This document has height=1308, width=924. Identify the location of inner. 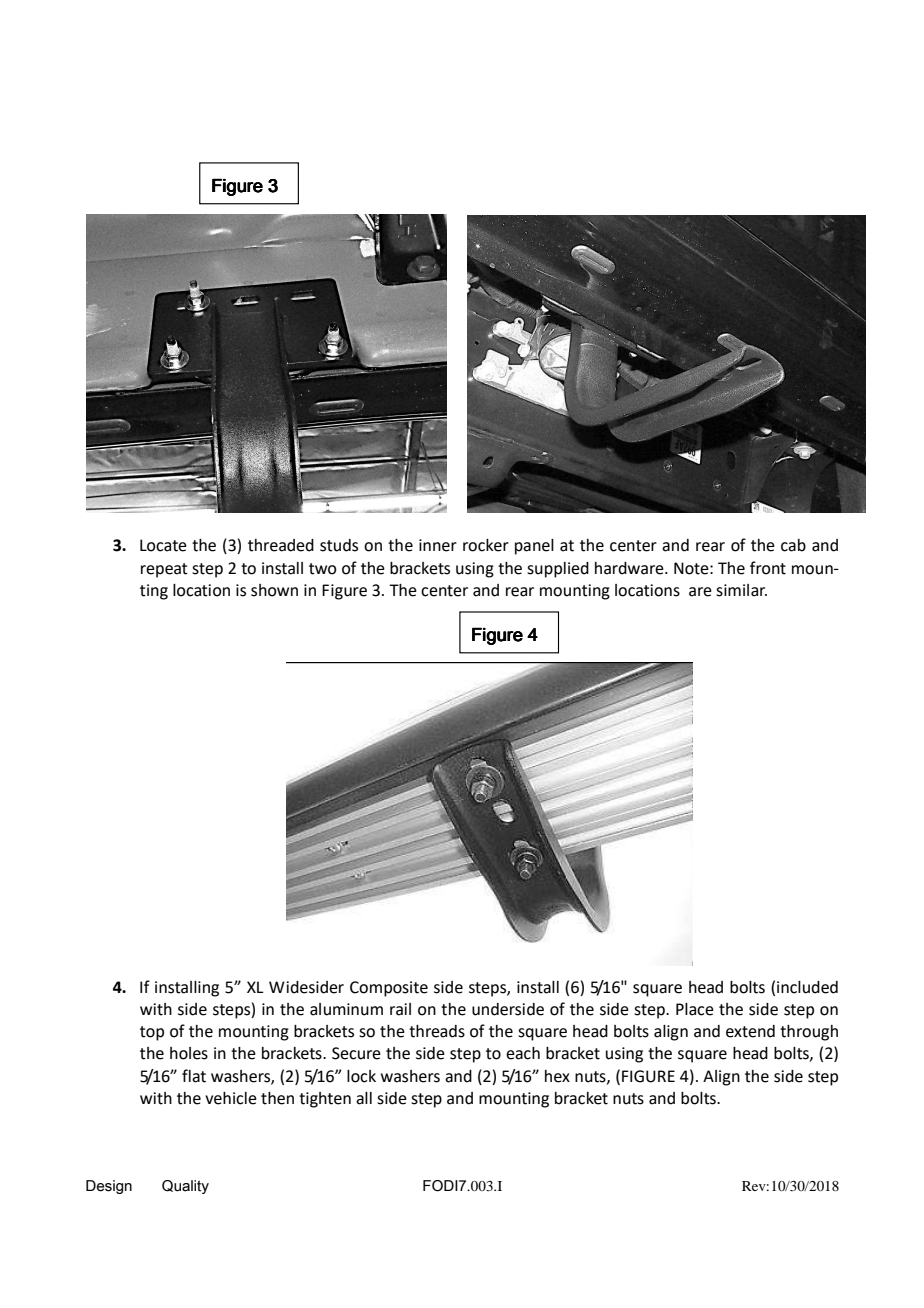
(438, 545).
